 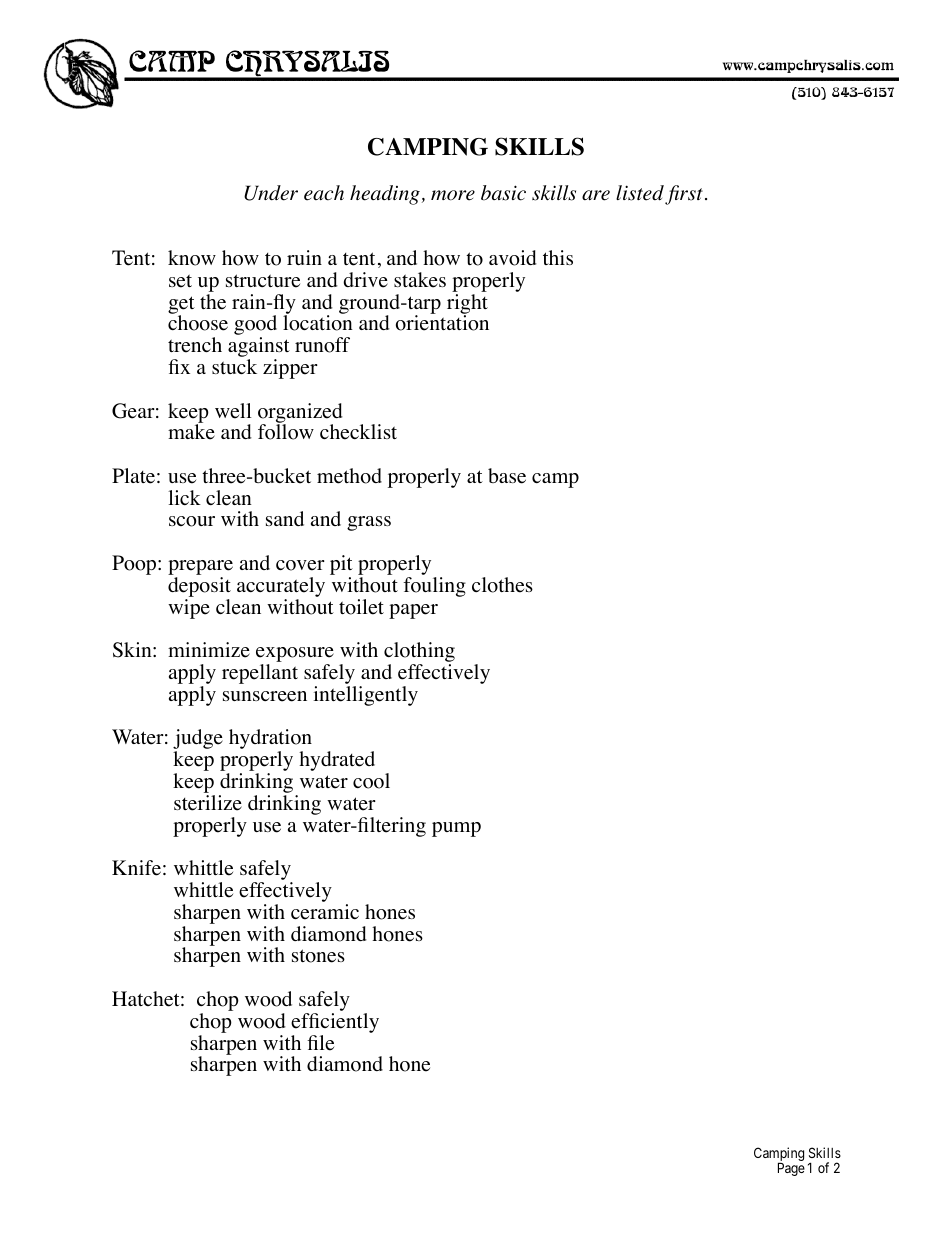 What do you see at coordinates (234, 366) in the page?
I see `stuck` at bounding box center [234, 366].
